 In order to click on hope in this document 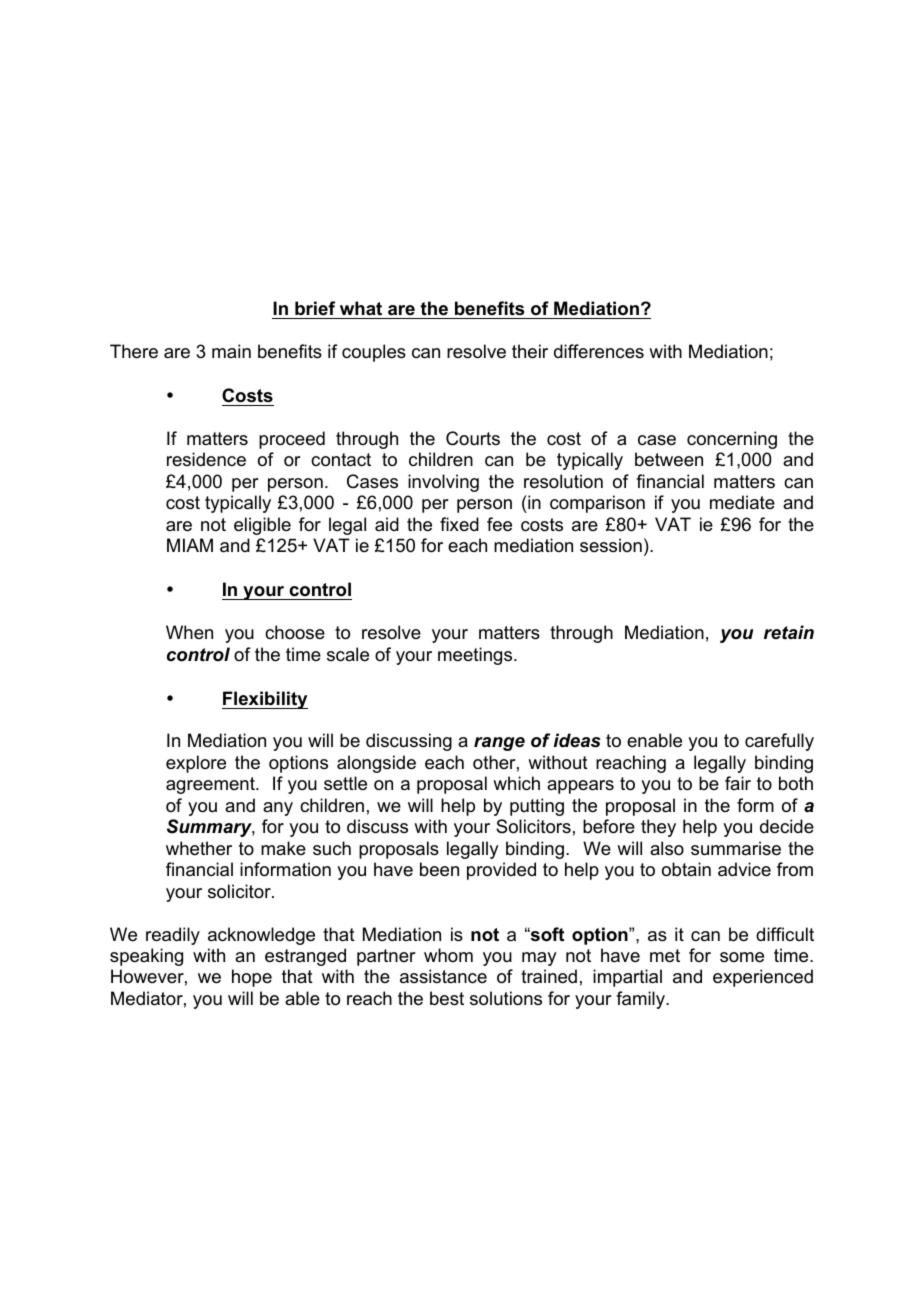, I will do `click(252, 978)`.
